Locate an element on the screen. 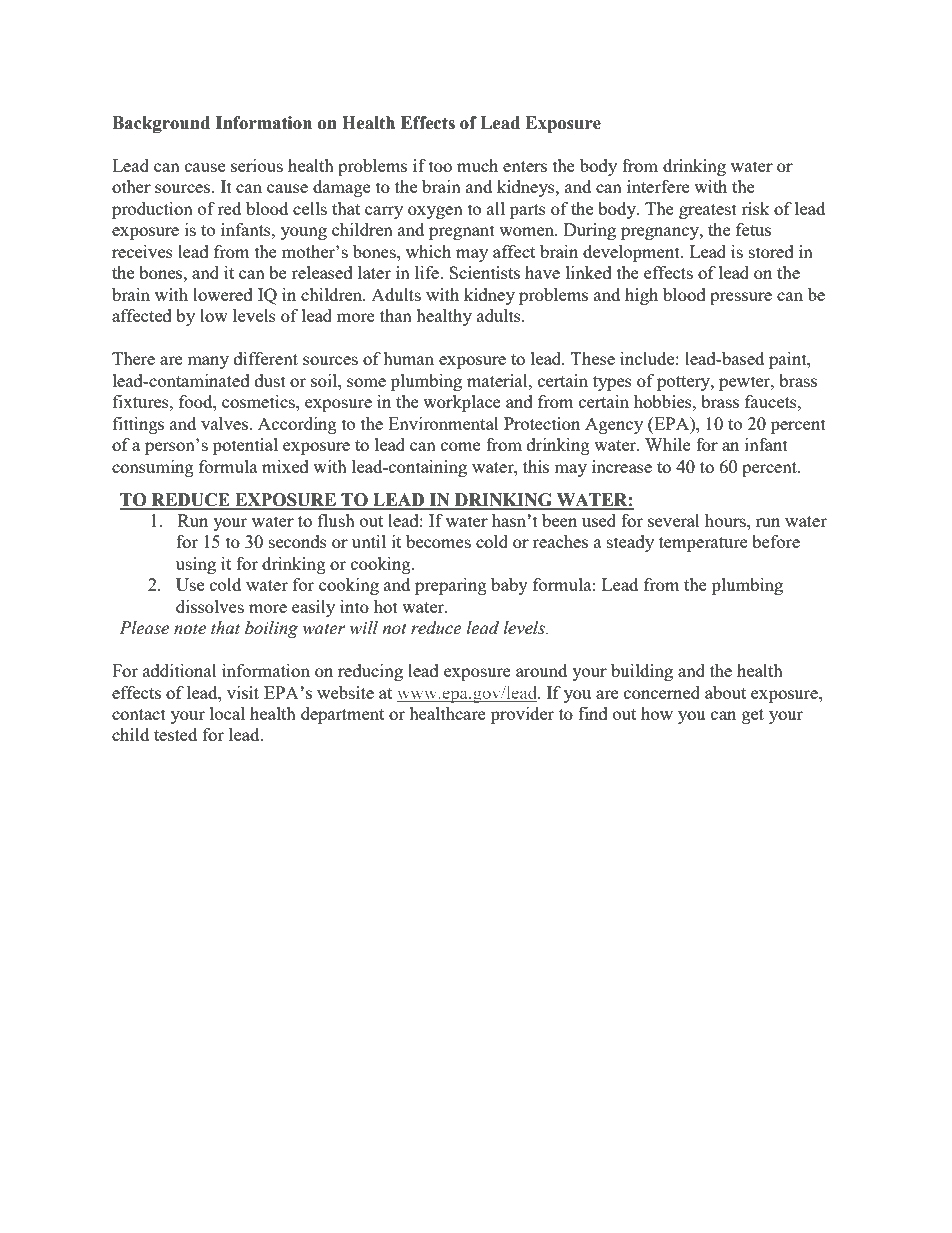 The image size is (952, 1233). how is located at coordinates (657, 713).
